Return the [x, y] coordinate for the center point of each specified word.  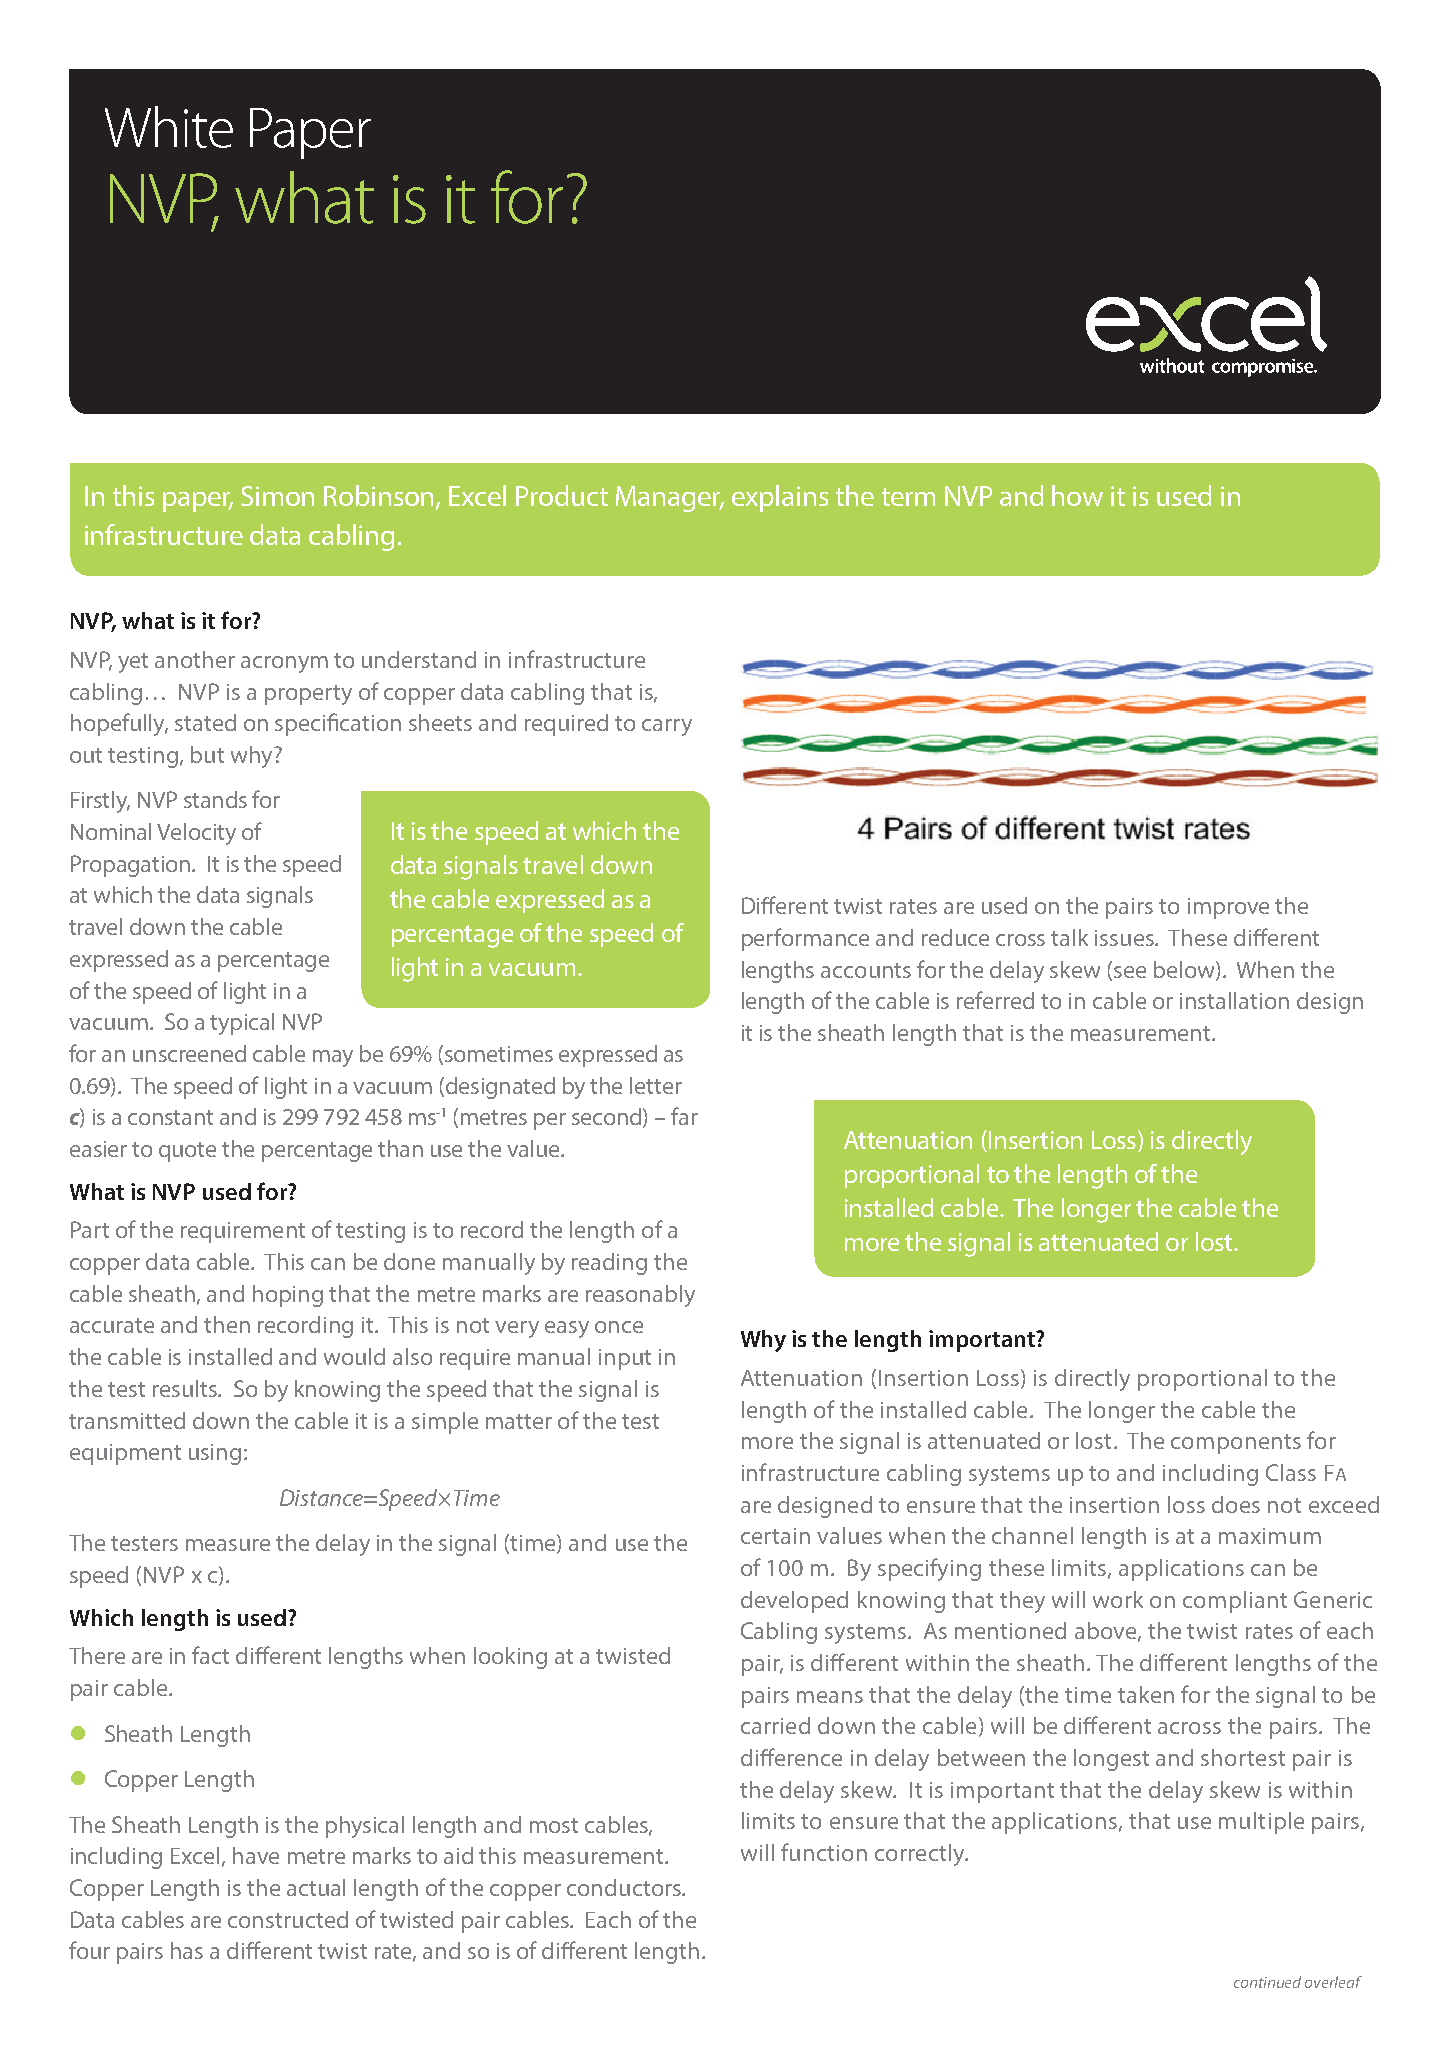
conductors [625, 1887]
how [1077, 495]
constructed [288, 1919]
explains [780, 498]
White [169, 127]
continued [1267, 1982]
